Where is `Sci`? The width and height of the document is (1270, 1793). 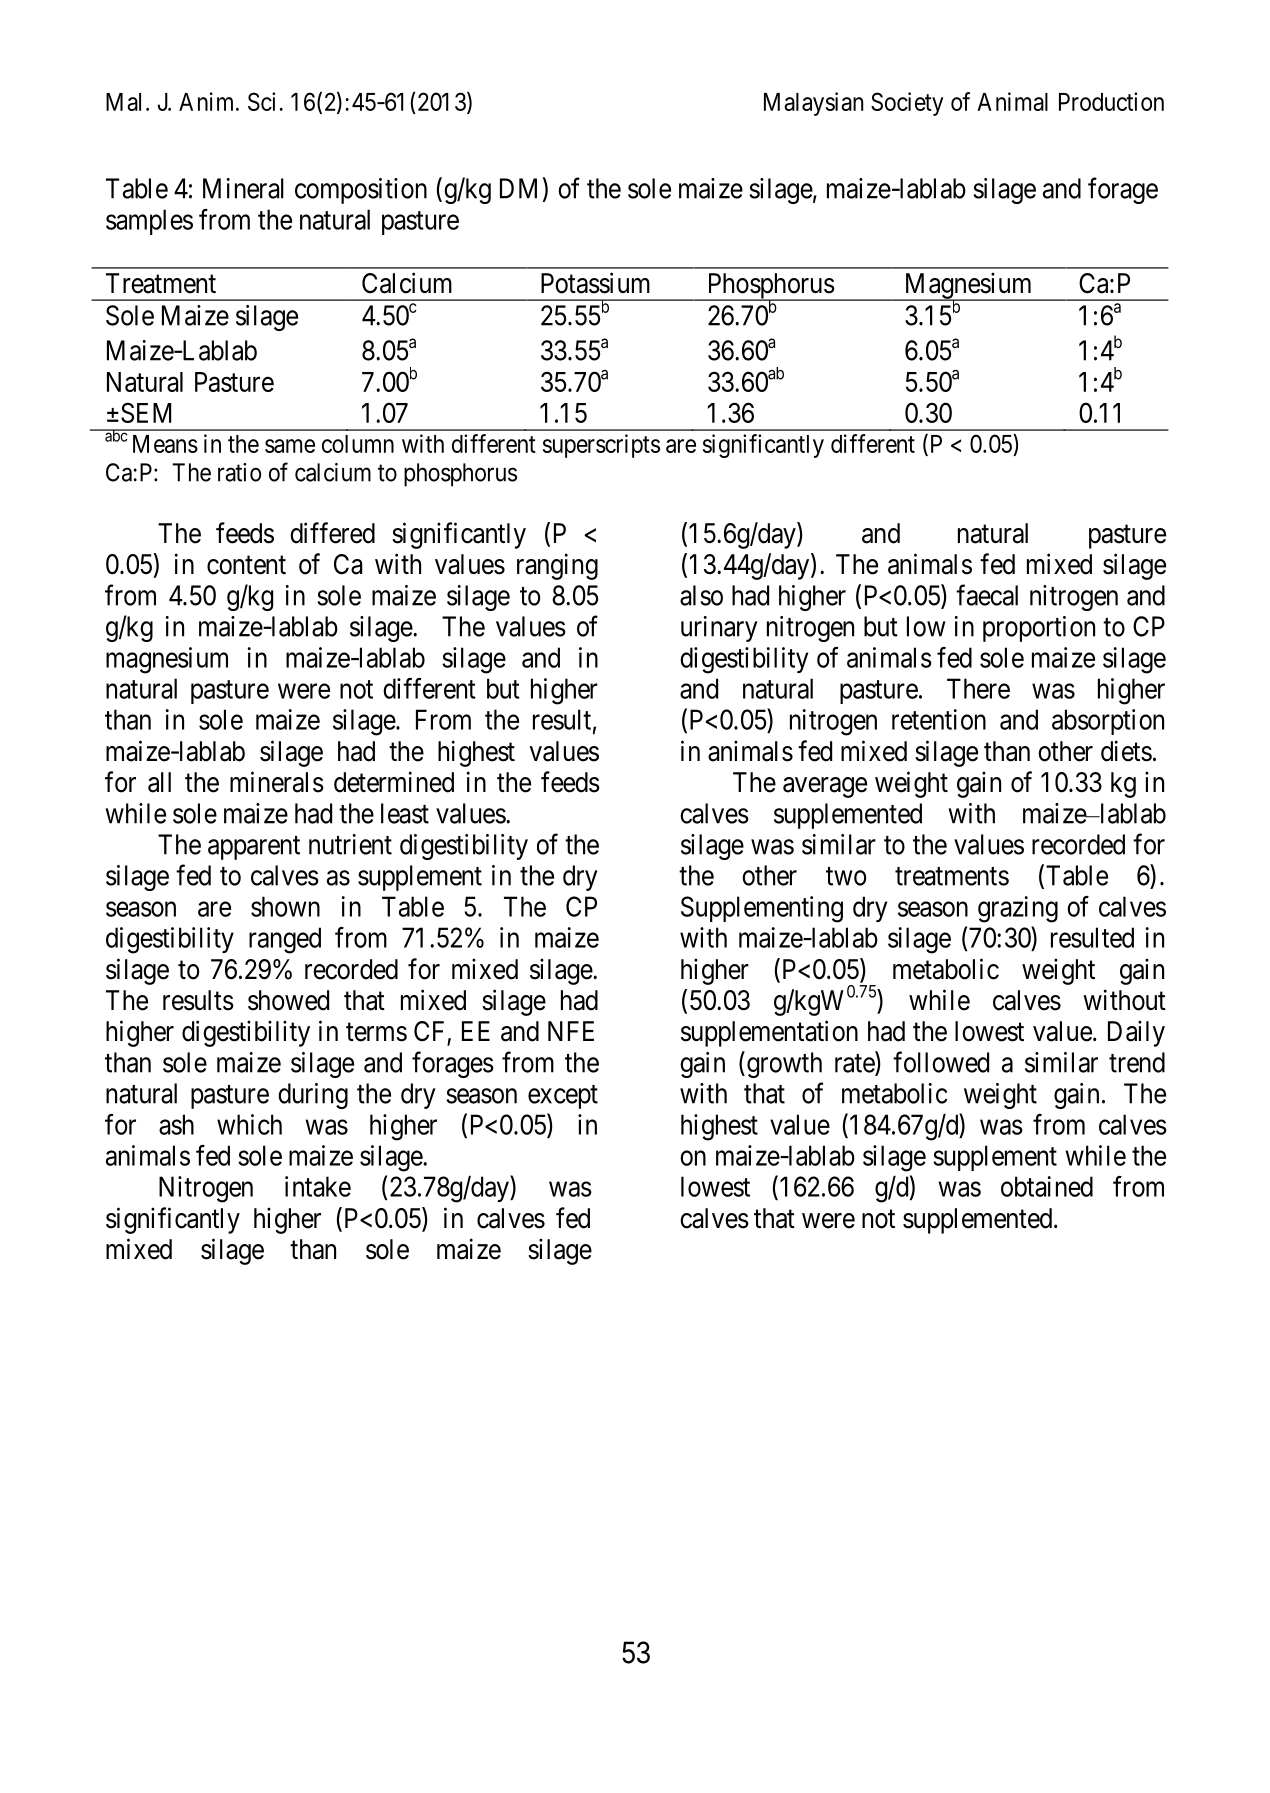 Sci is located at coordinates (264, 101).
